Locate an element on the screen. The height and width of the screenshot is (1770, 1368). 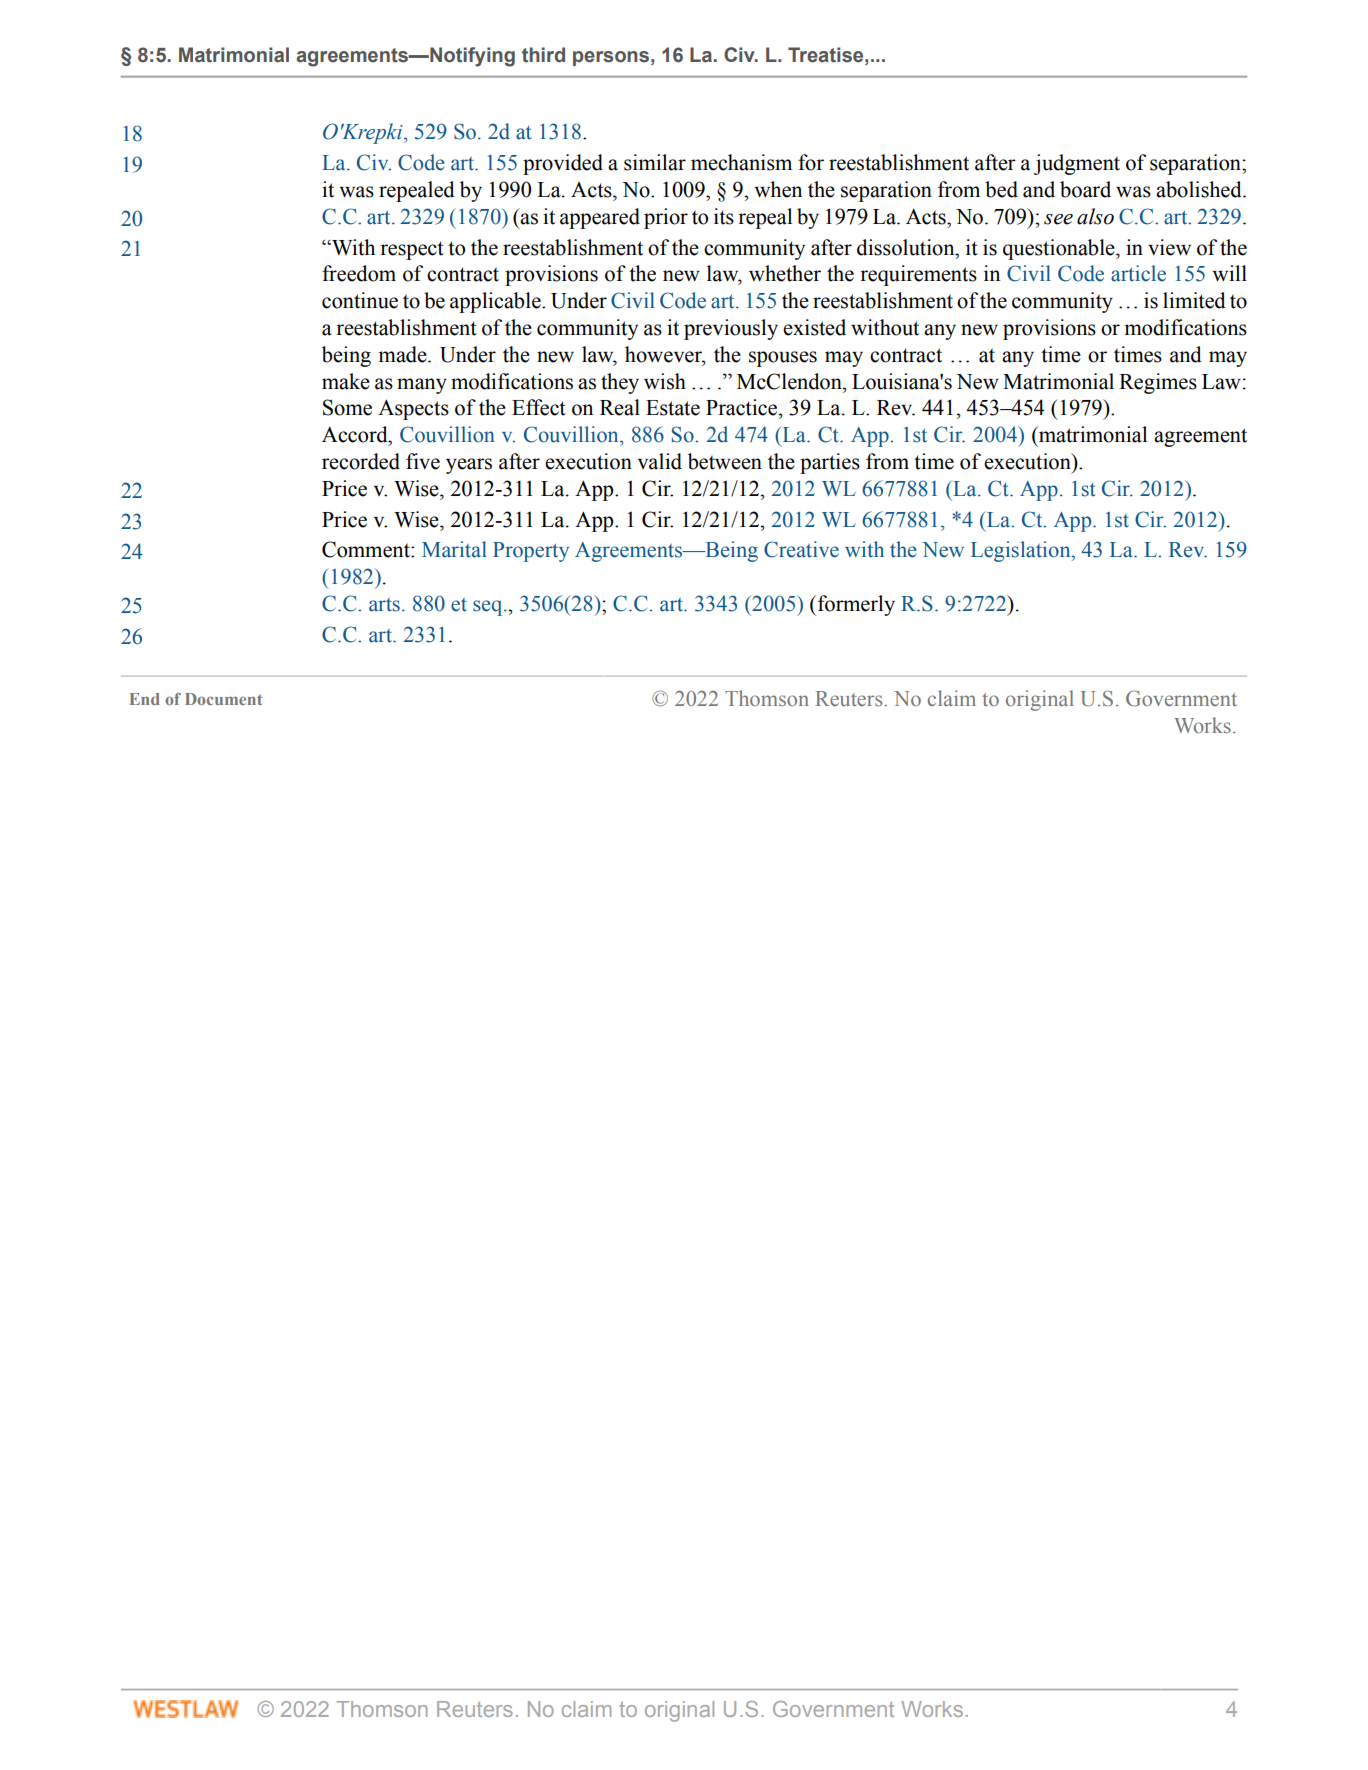
judgment is located at coordinates (1077, 164).
